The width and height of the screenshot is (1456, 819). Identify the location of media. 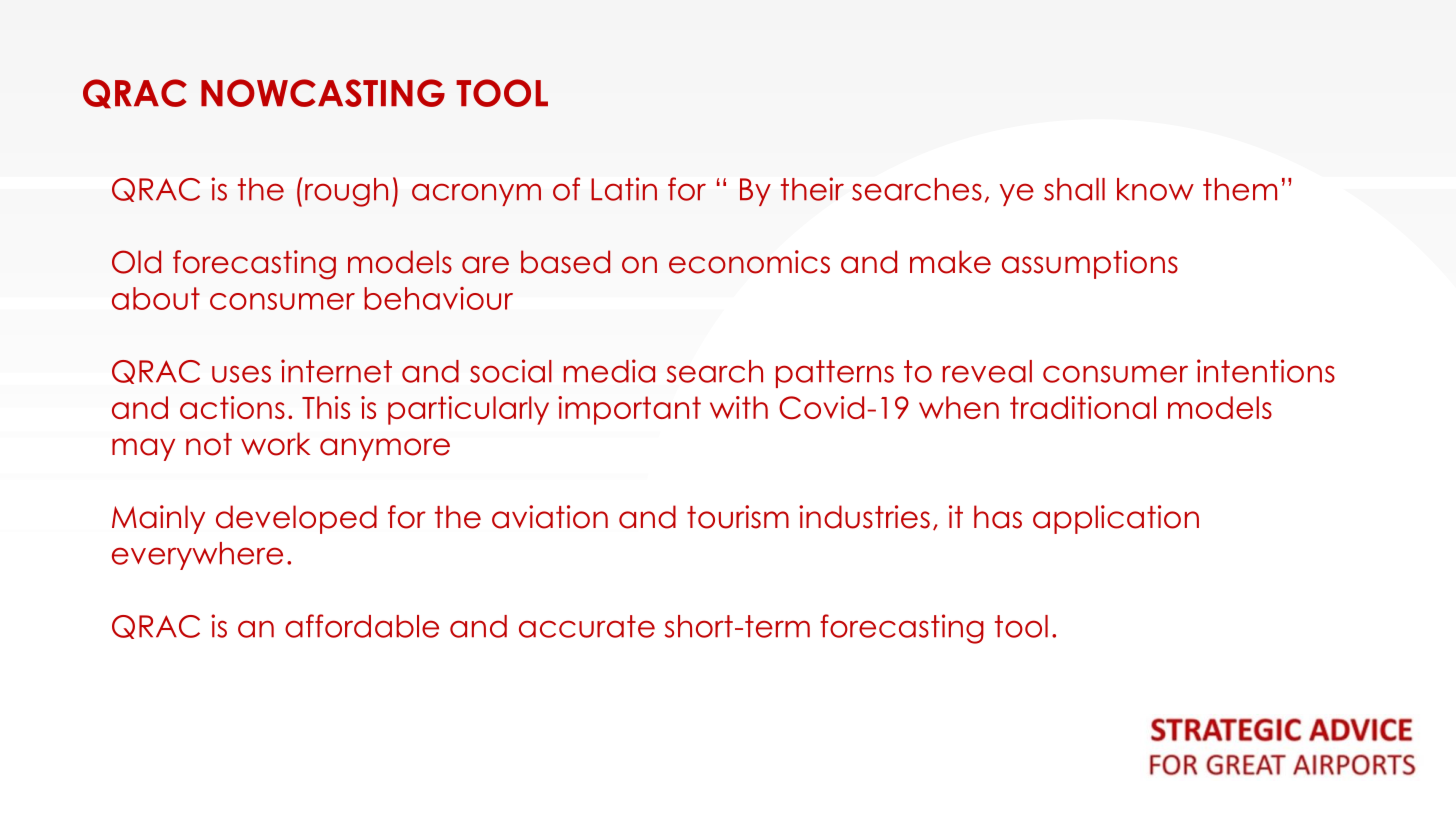
(609, 371).
